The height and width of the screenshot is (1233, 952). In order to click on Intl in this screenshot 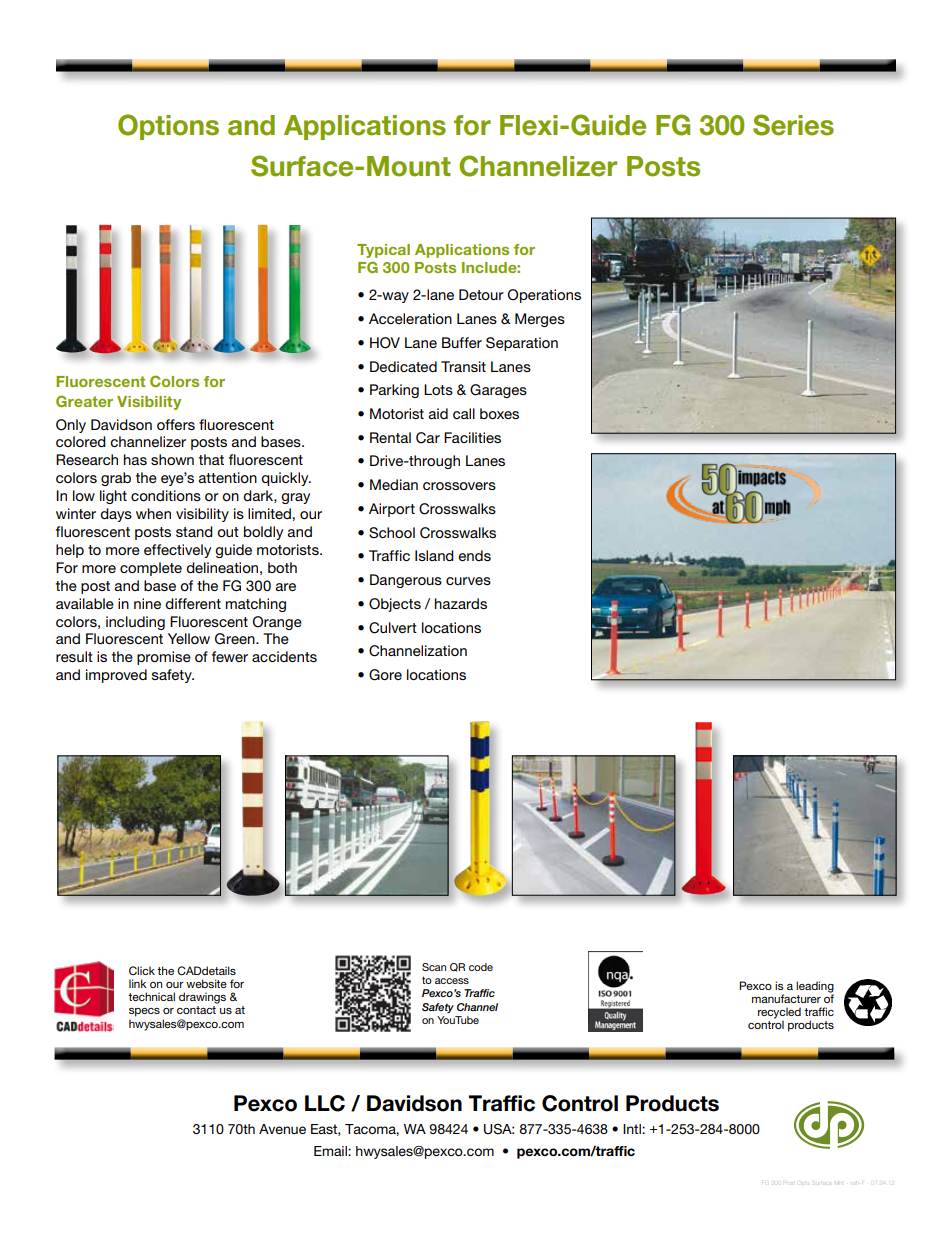, I will do `click(633, 1129)`.
